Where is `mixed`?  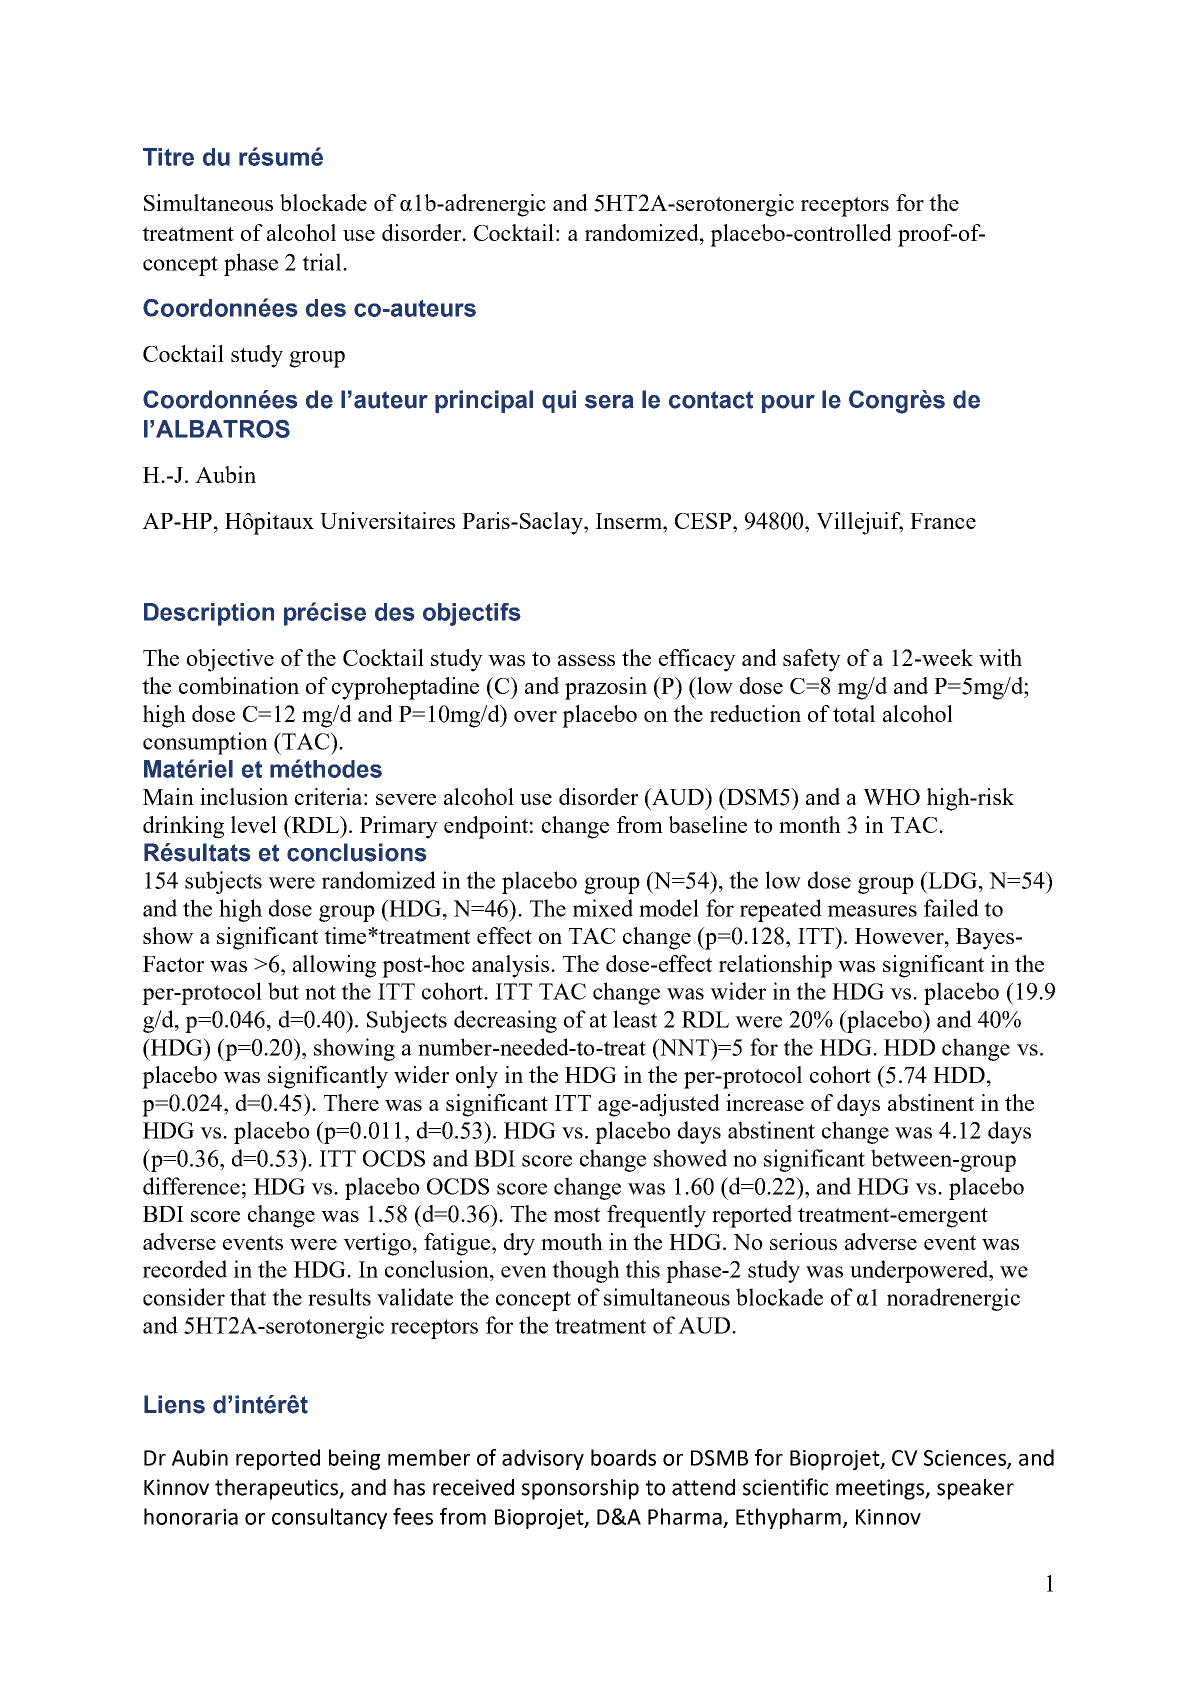
mixed is located at coordinates (603, 908).
